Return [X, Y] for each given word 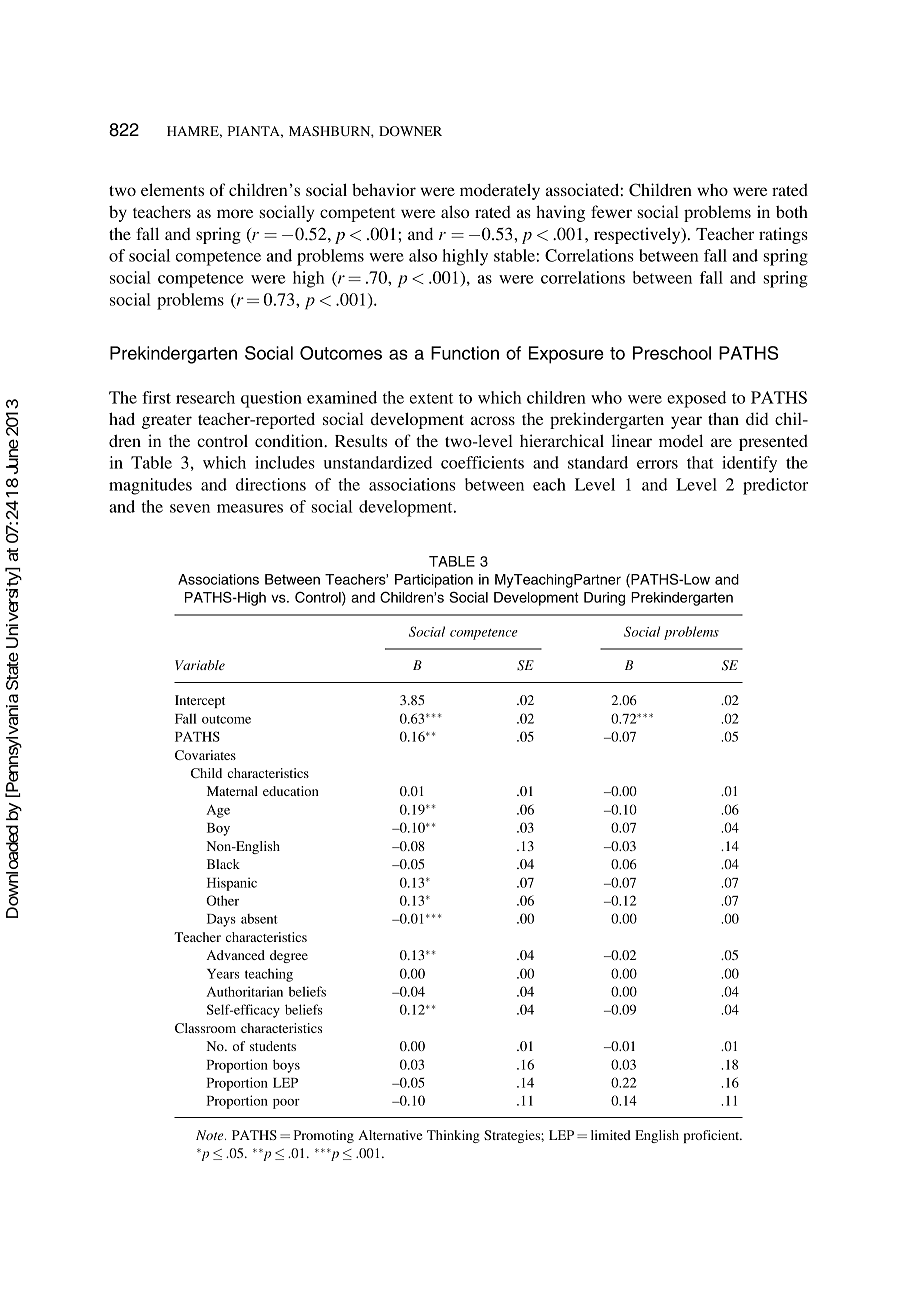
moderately [500, 191]
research [205, 397]
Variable [200, 665]
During [604, 599]
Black [223, 864]
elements [172, 189]
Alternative [390, 1135]
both [792, 211]
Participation [434, 581]
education [291, 791]
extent [431, 398]
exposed [696, 399]
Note [211, 1135]
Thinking [453, 1136]
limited [611, 1135]
